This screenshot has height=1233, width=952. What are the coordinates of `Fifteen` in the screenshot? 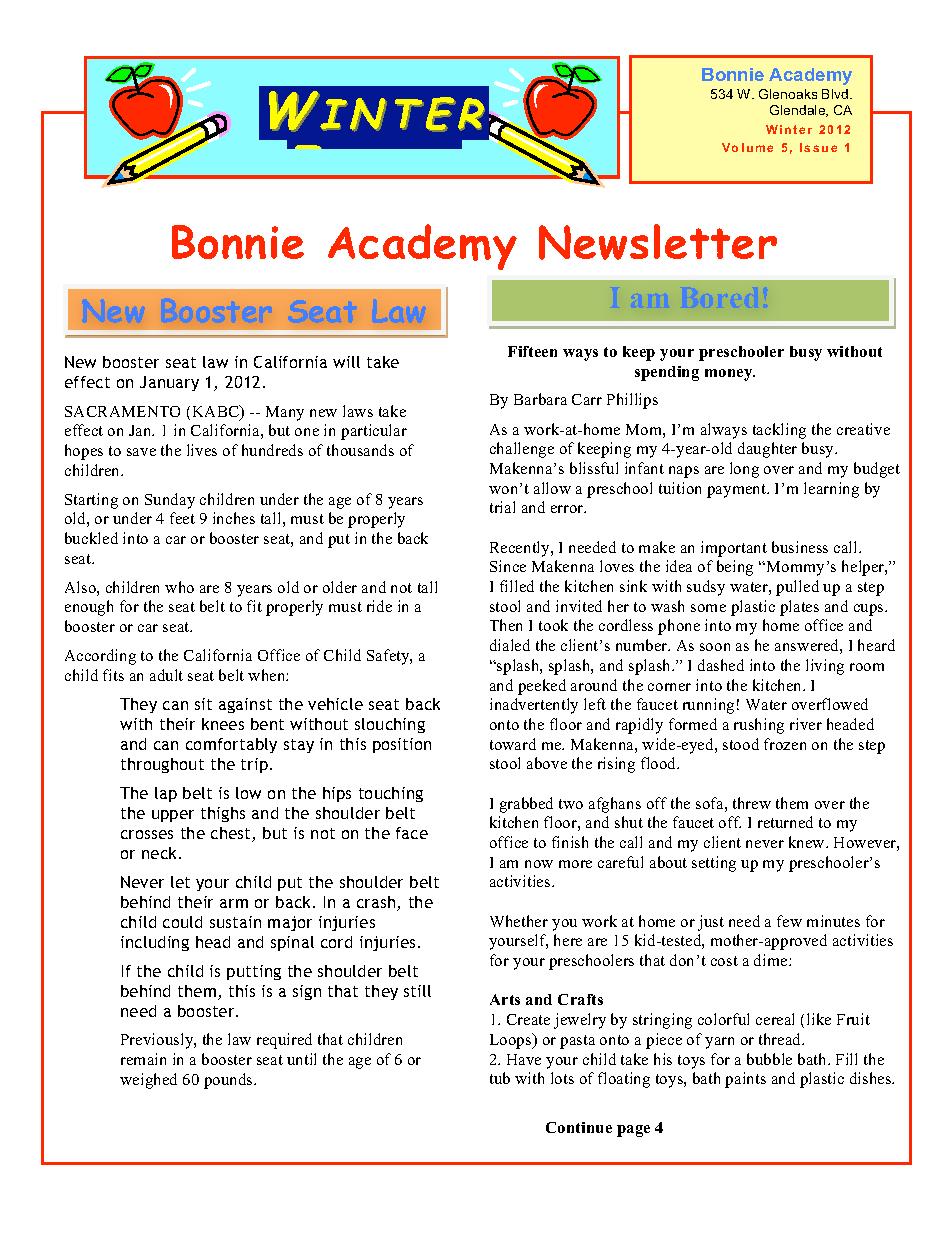 It's located at (532, 351).
